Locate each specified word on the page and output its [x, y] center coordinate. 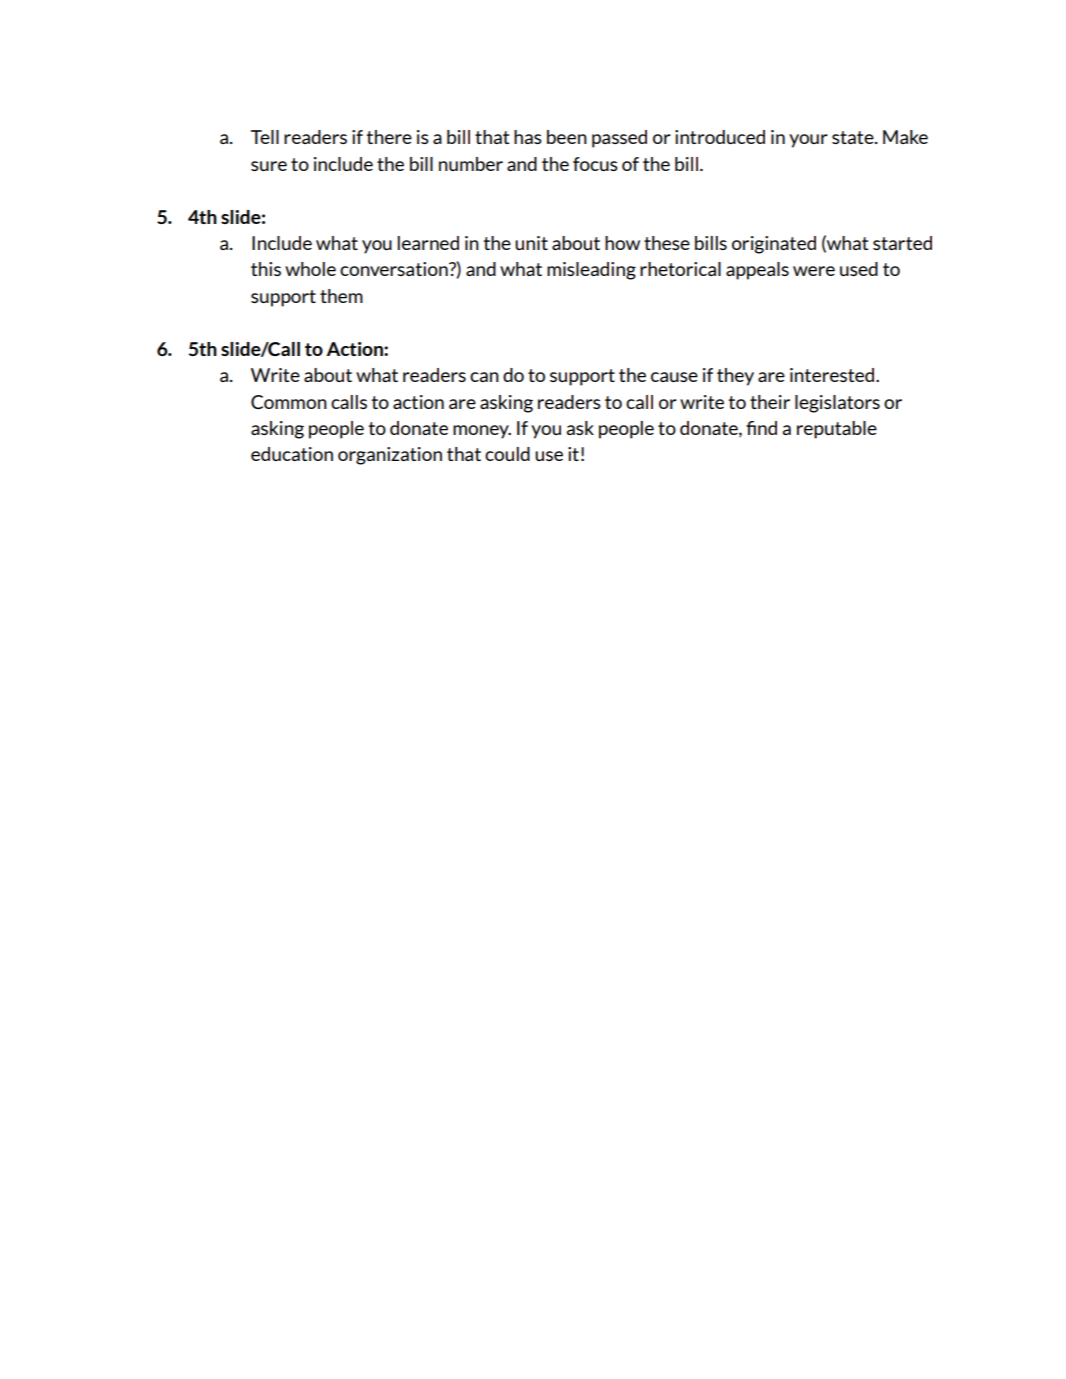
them [341, 296]
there [389, 137]
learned [428, 243]
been [567, 137]
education [292, 454]
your [808, 141]
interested [833, 375]
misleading [591, 271]
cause [674, 377]
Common [289, 402]
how [622, 243]
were [814, 271]
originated [774, 245]
